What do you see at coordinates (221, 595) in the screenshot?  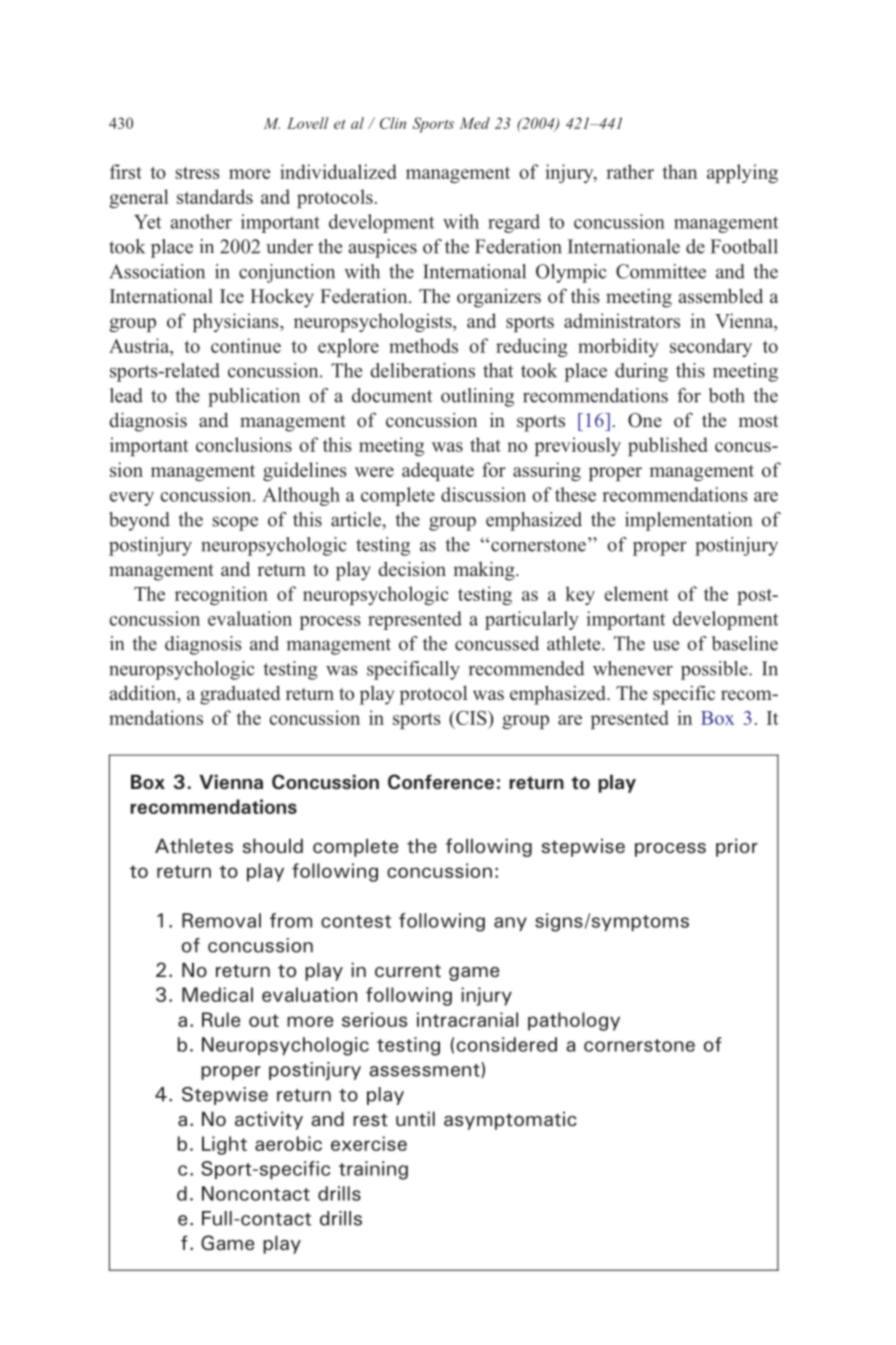 I see `recognition` at bounding box center [221, 595].
